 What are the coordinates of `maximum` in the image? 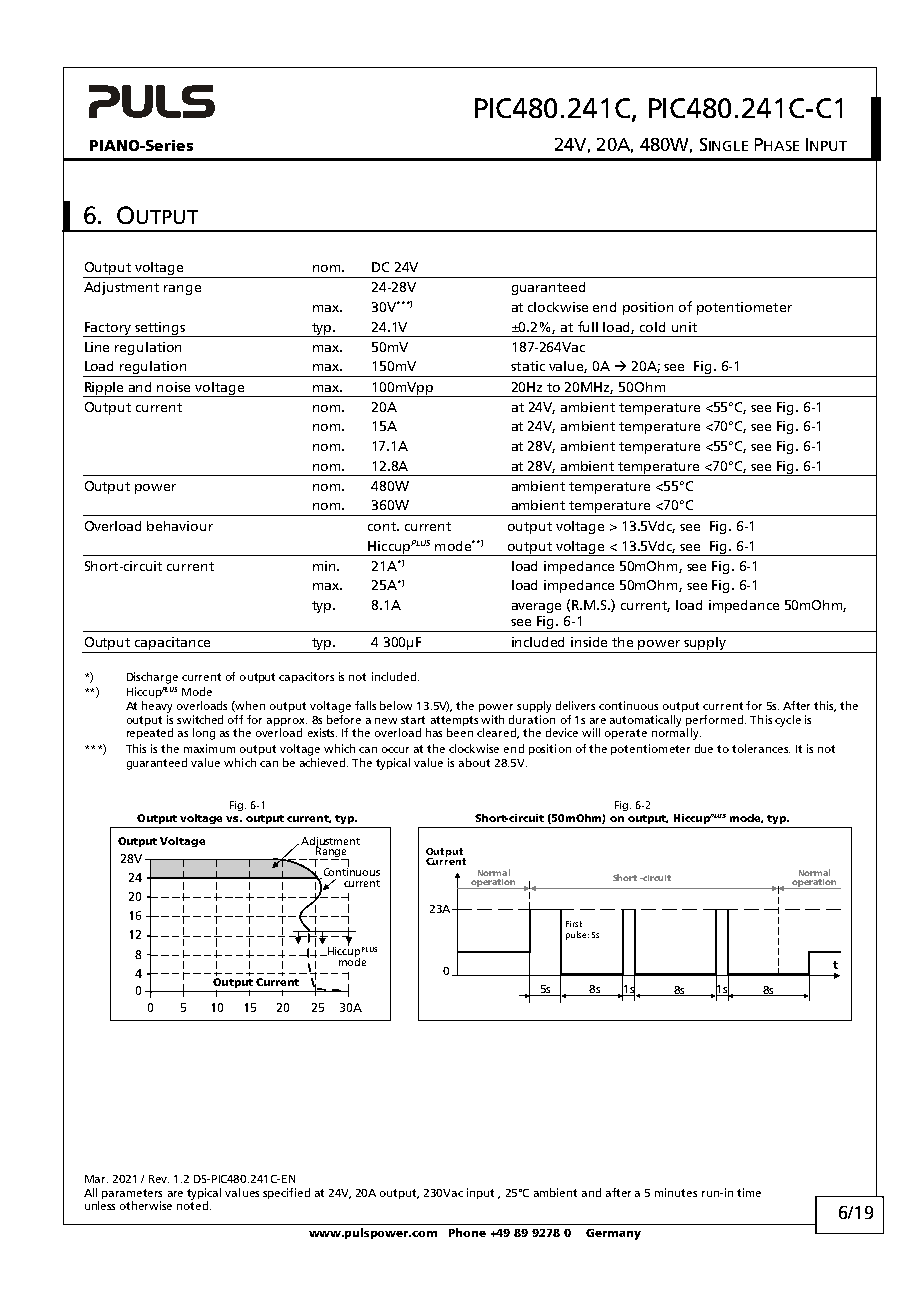 It's located at (209, 748).
